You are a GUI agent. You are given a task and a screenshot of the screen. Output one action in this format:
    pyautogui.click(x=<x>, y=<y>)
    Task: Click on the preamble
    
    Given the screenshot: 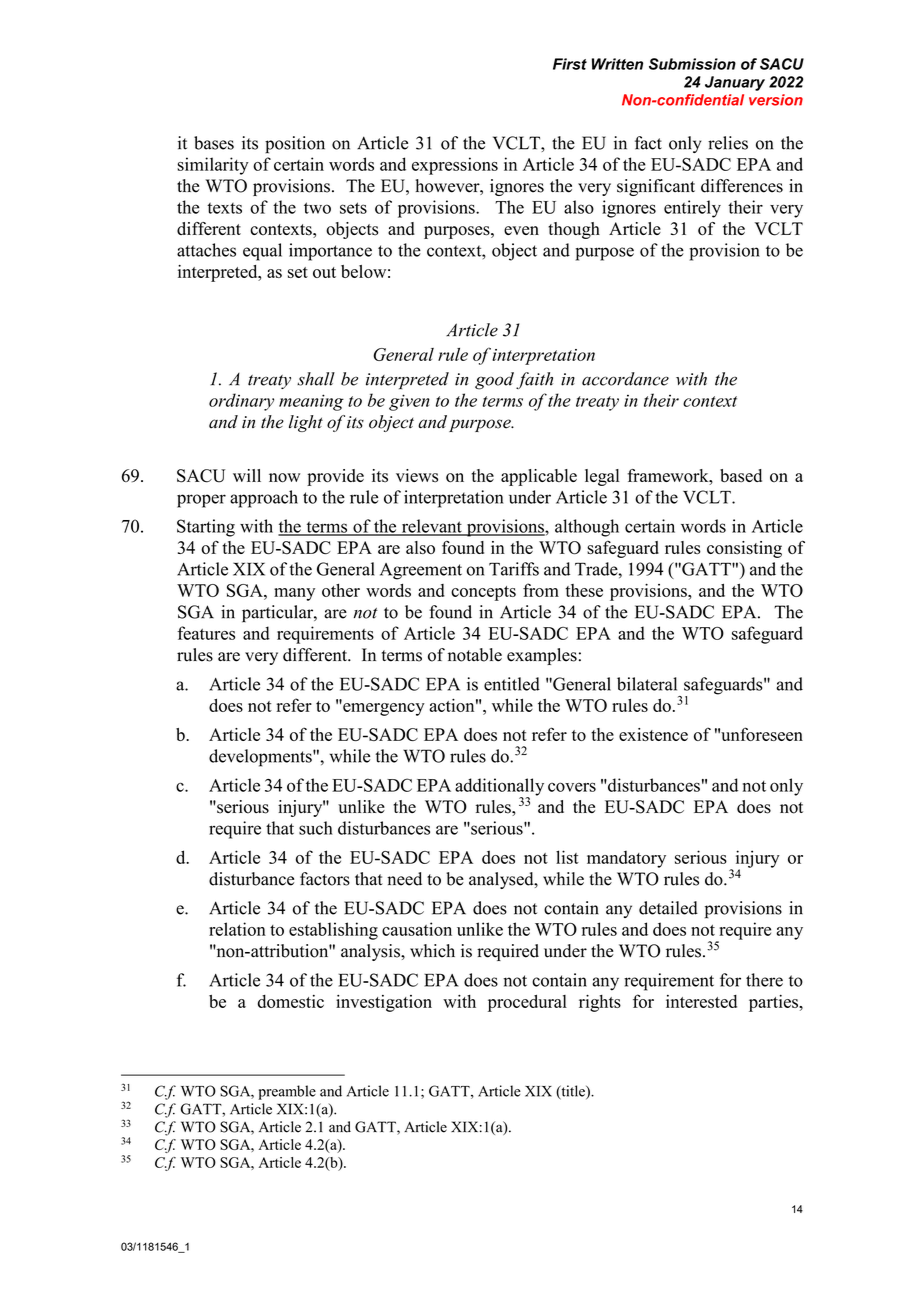 What is the action you would take?
    pyautogui.click(x=287, y=1092)
